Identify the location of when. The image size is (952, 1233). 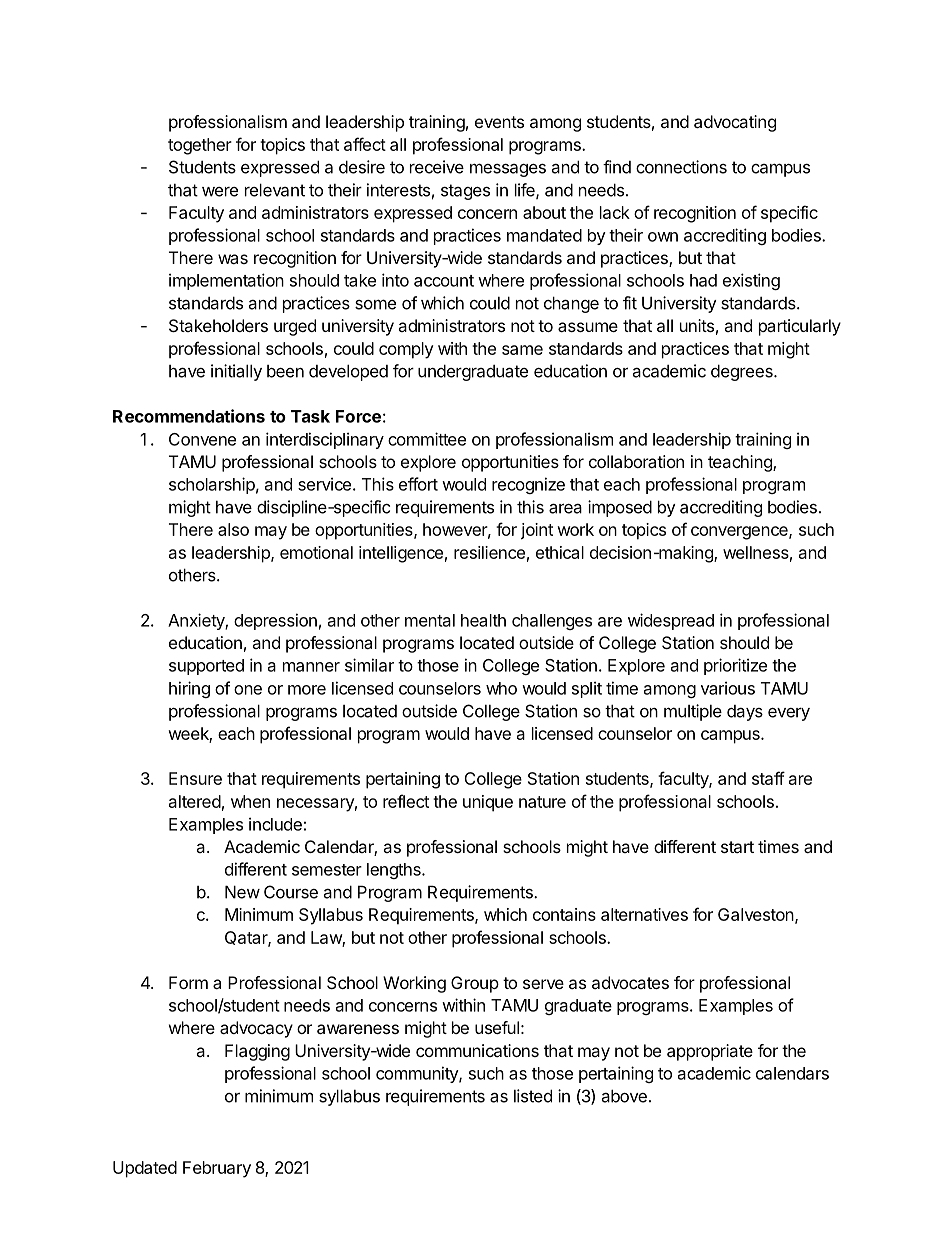
(250, 801).
